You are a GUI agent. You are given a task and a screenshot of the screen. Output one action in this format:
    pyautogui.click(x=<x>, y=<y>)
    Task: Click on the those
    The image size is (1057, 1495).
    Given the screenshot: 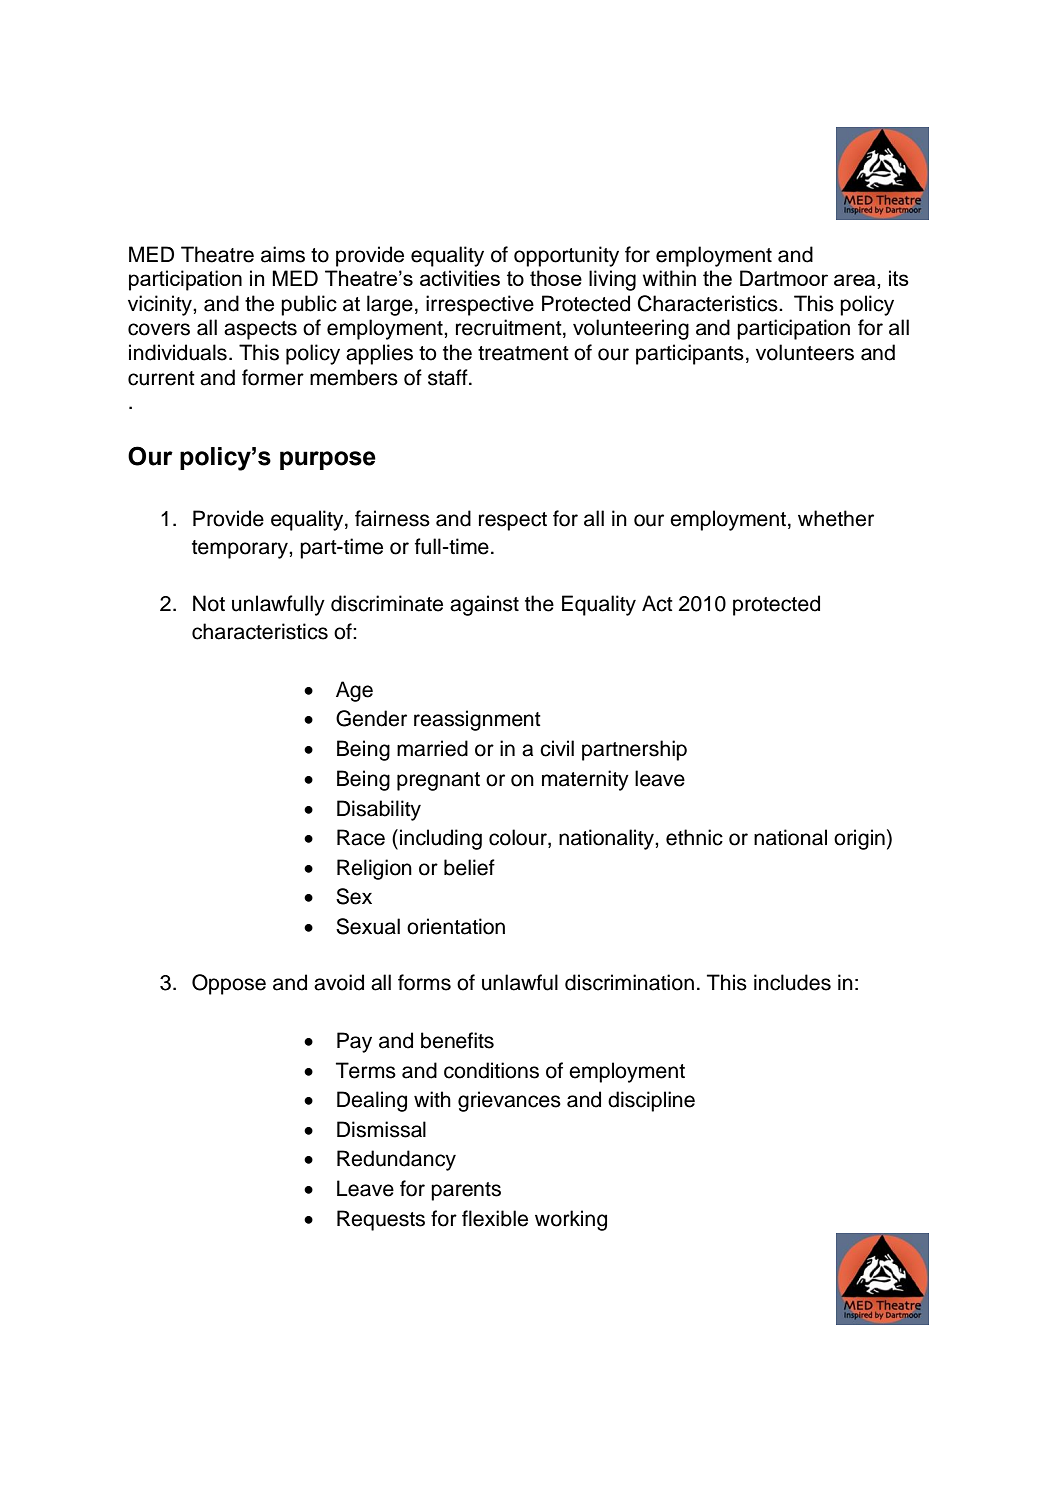 What is the action you would take?
    pyautogui.click(x=556, y=278)
